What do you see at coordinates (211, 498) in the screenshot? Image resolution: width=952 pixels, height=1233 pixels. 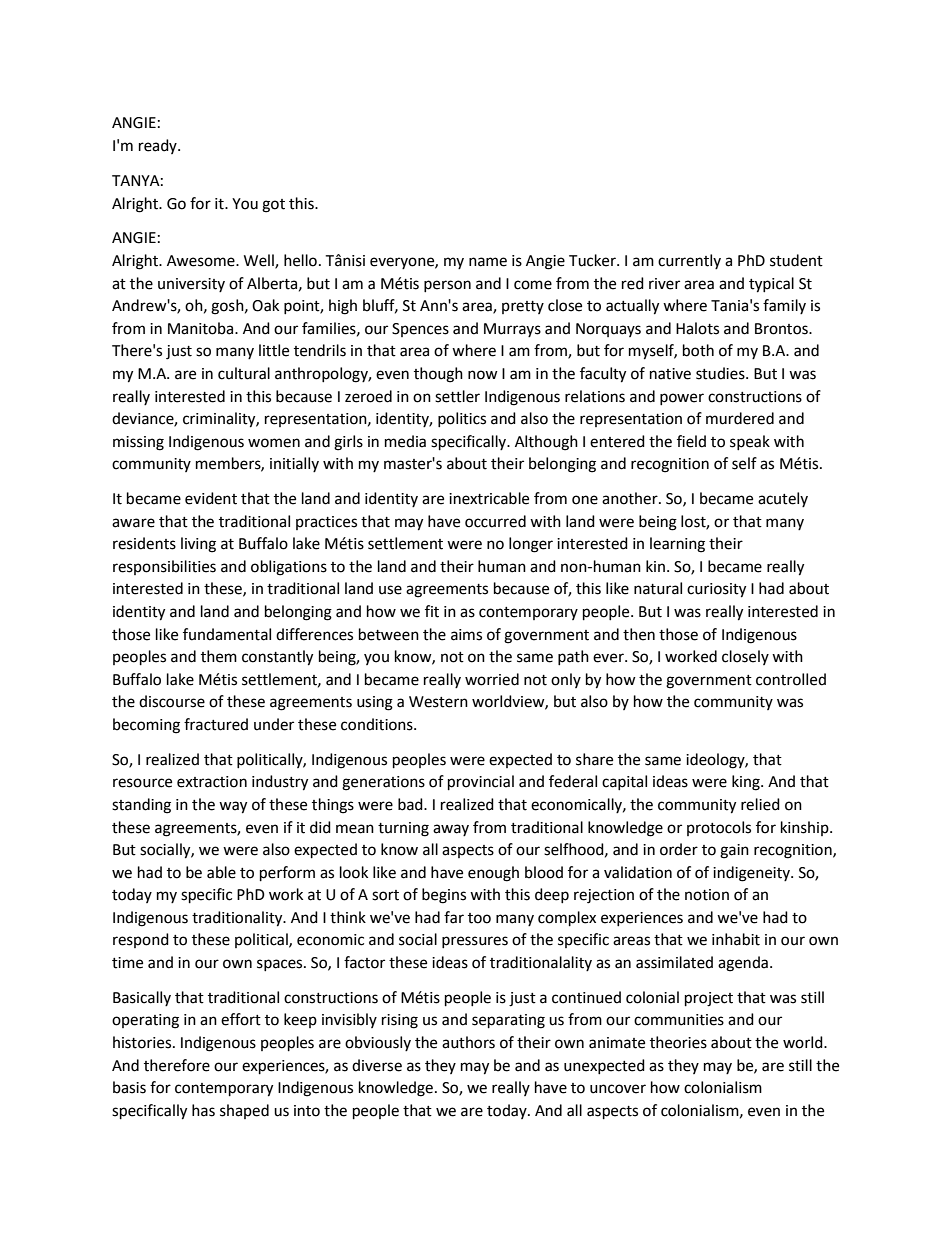 I see `evident` at bounding box center [211, 498].
